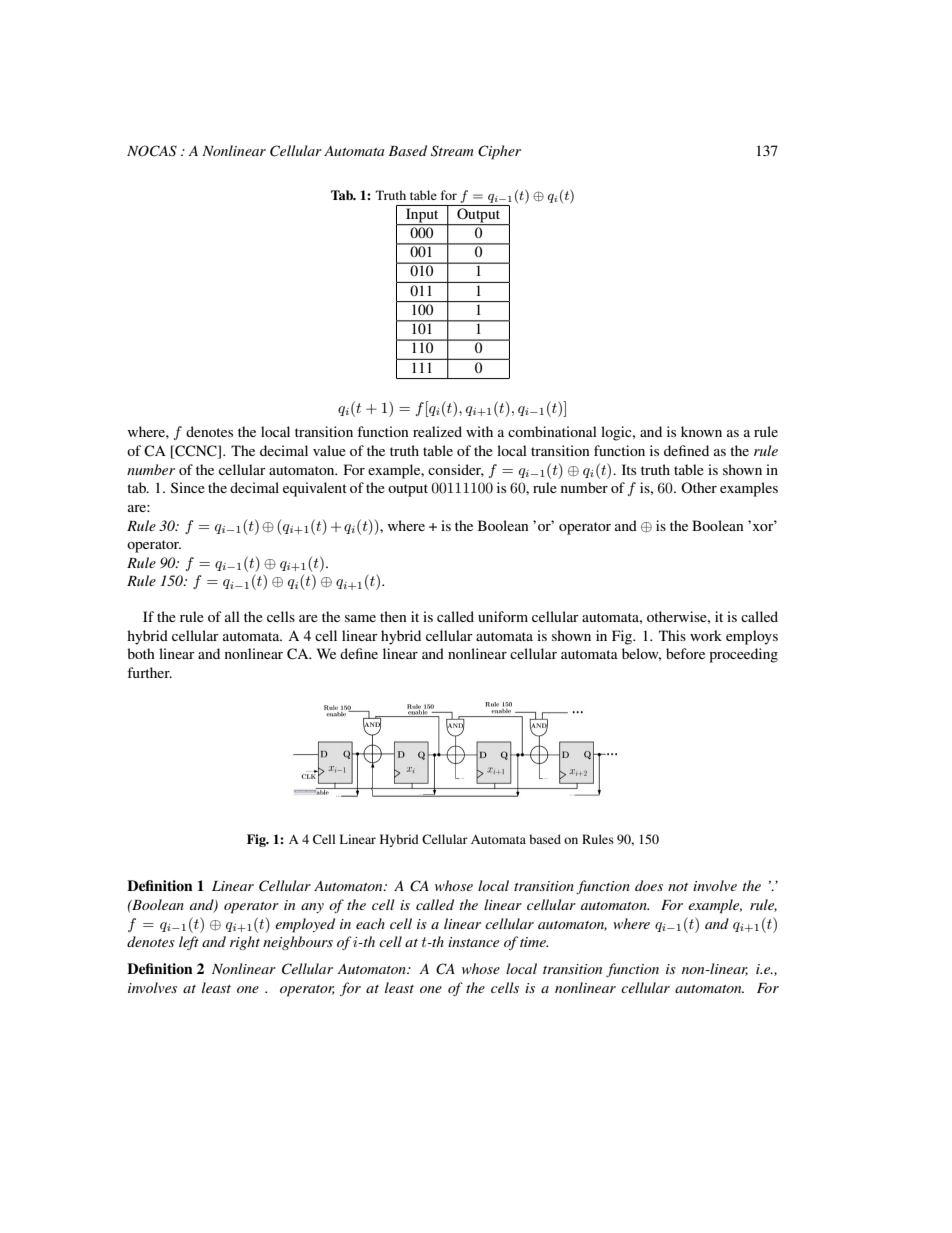 The width and height of the screenshot is (952, 1233). I want to click on further, so click(149, 672).
